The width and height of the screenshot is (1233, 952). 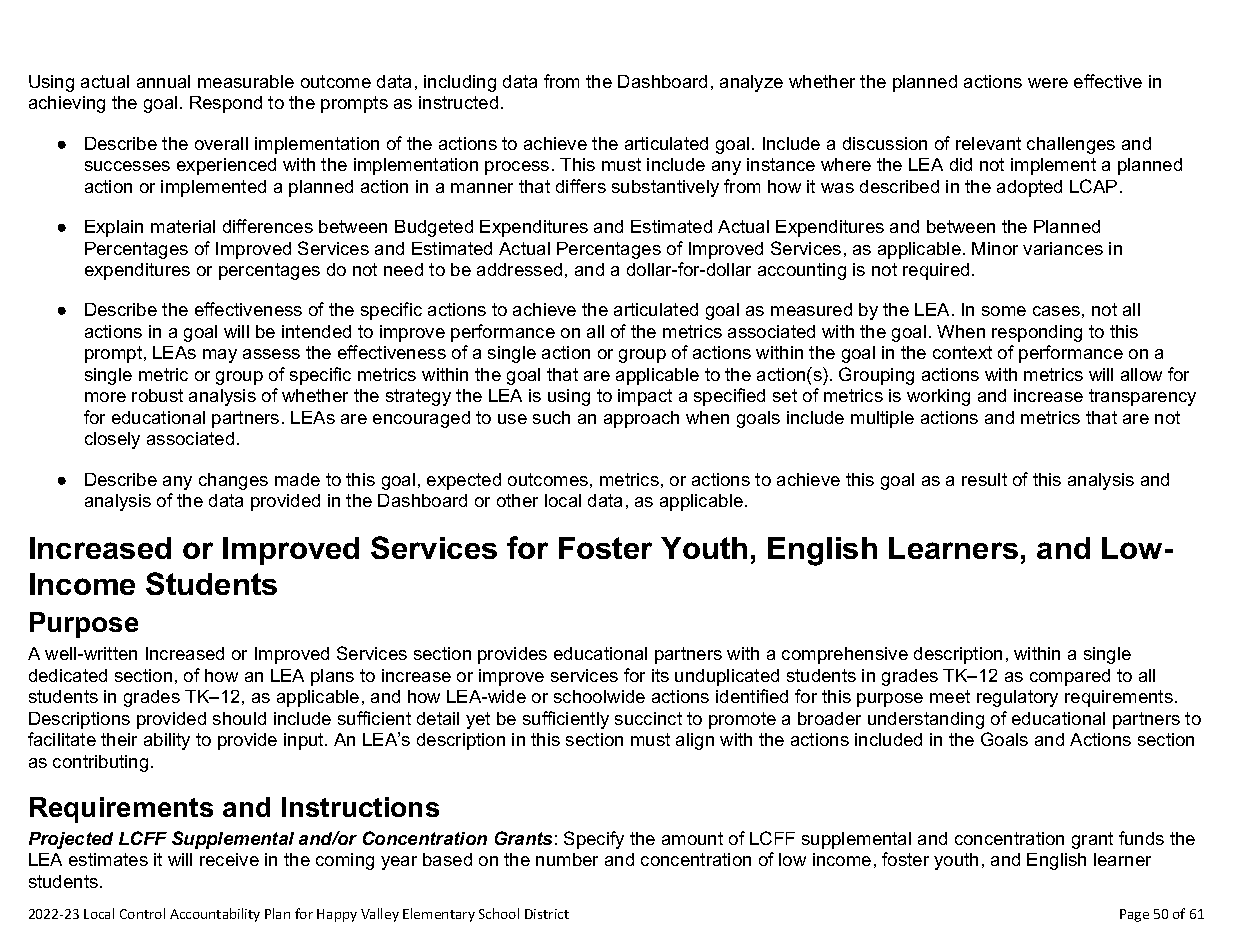 What do you see at coordinates (163, 81) in the screenshot?
I see `annual` at bounding box center [163, 81].
